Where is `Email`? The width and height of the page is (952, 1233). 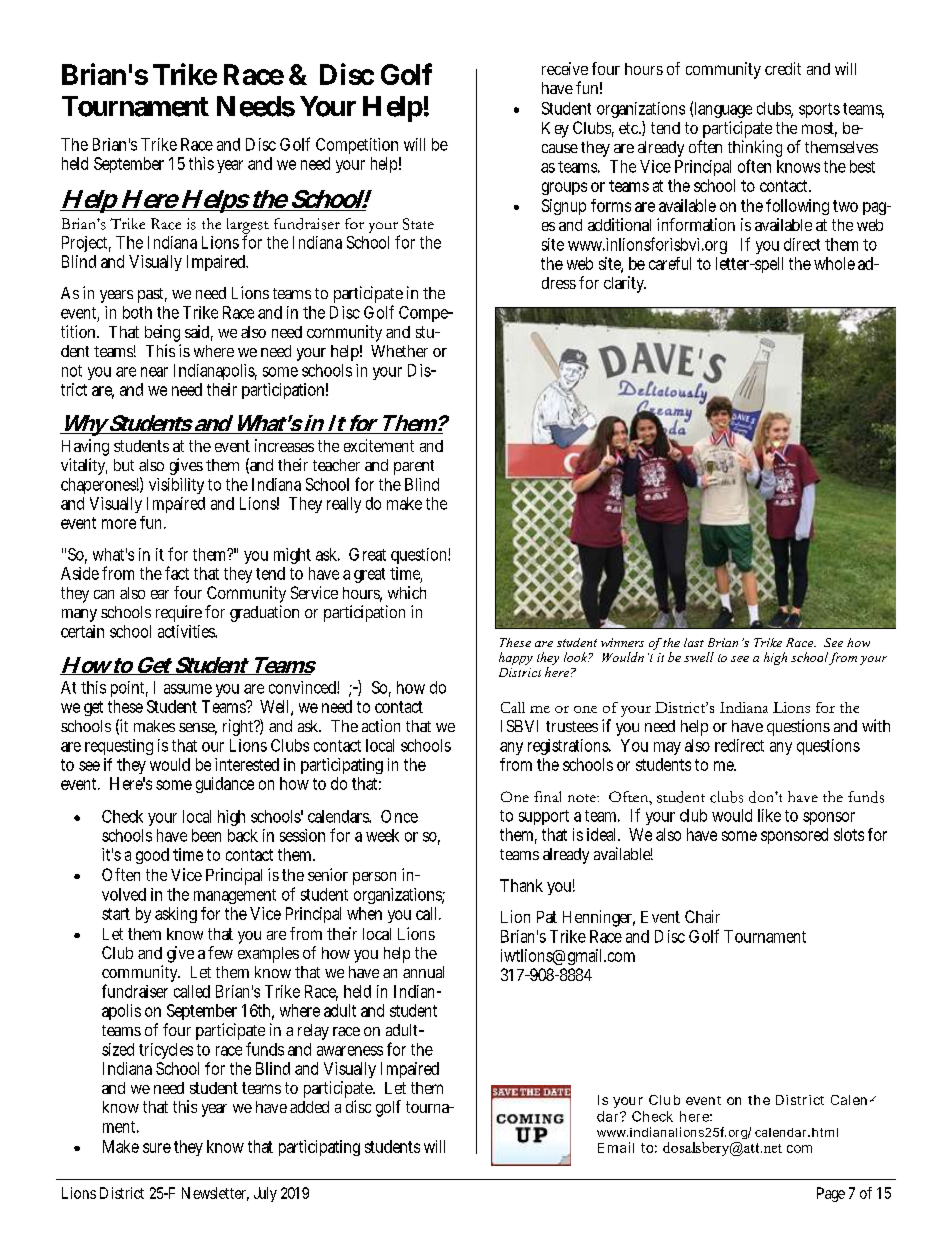
Email is located at coordinates (616, 1147).
